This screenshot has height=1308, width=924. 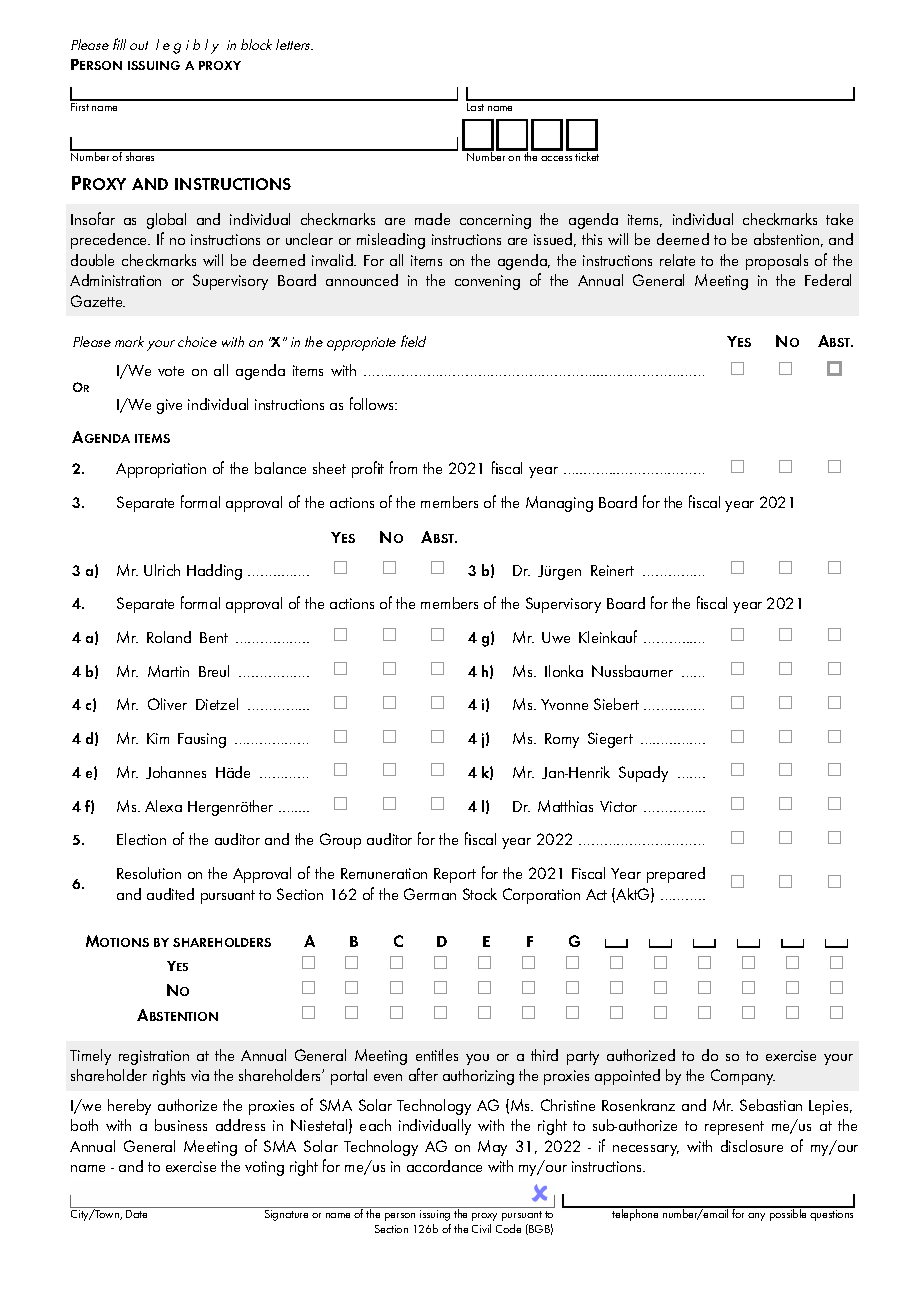 I want to click on Date, so click(x=136, y=1214).
